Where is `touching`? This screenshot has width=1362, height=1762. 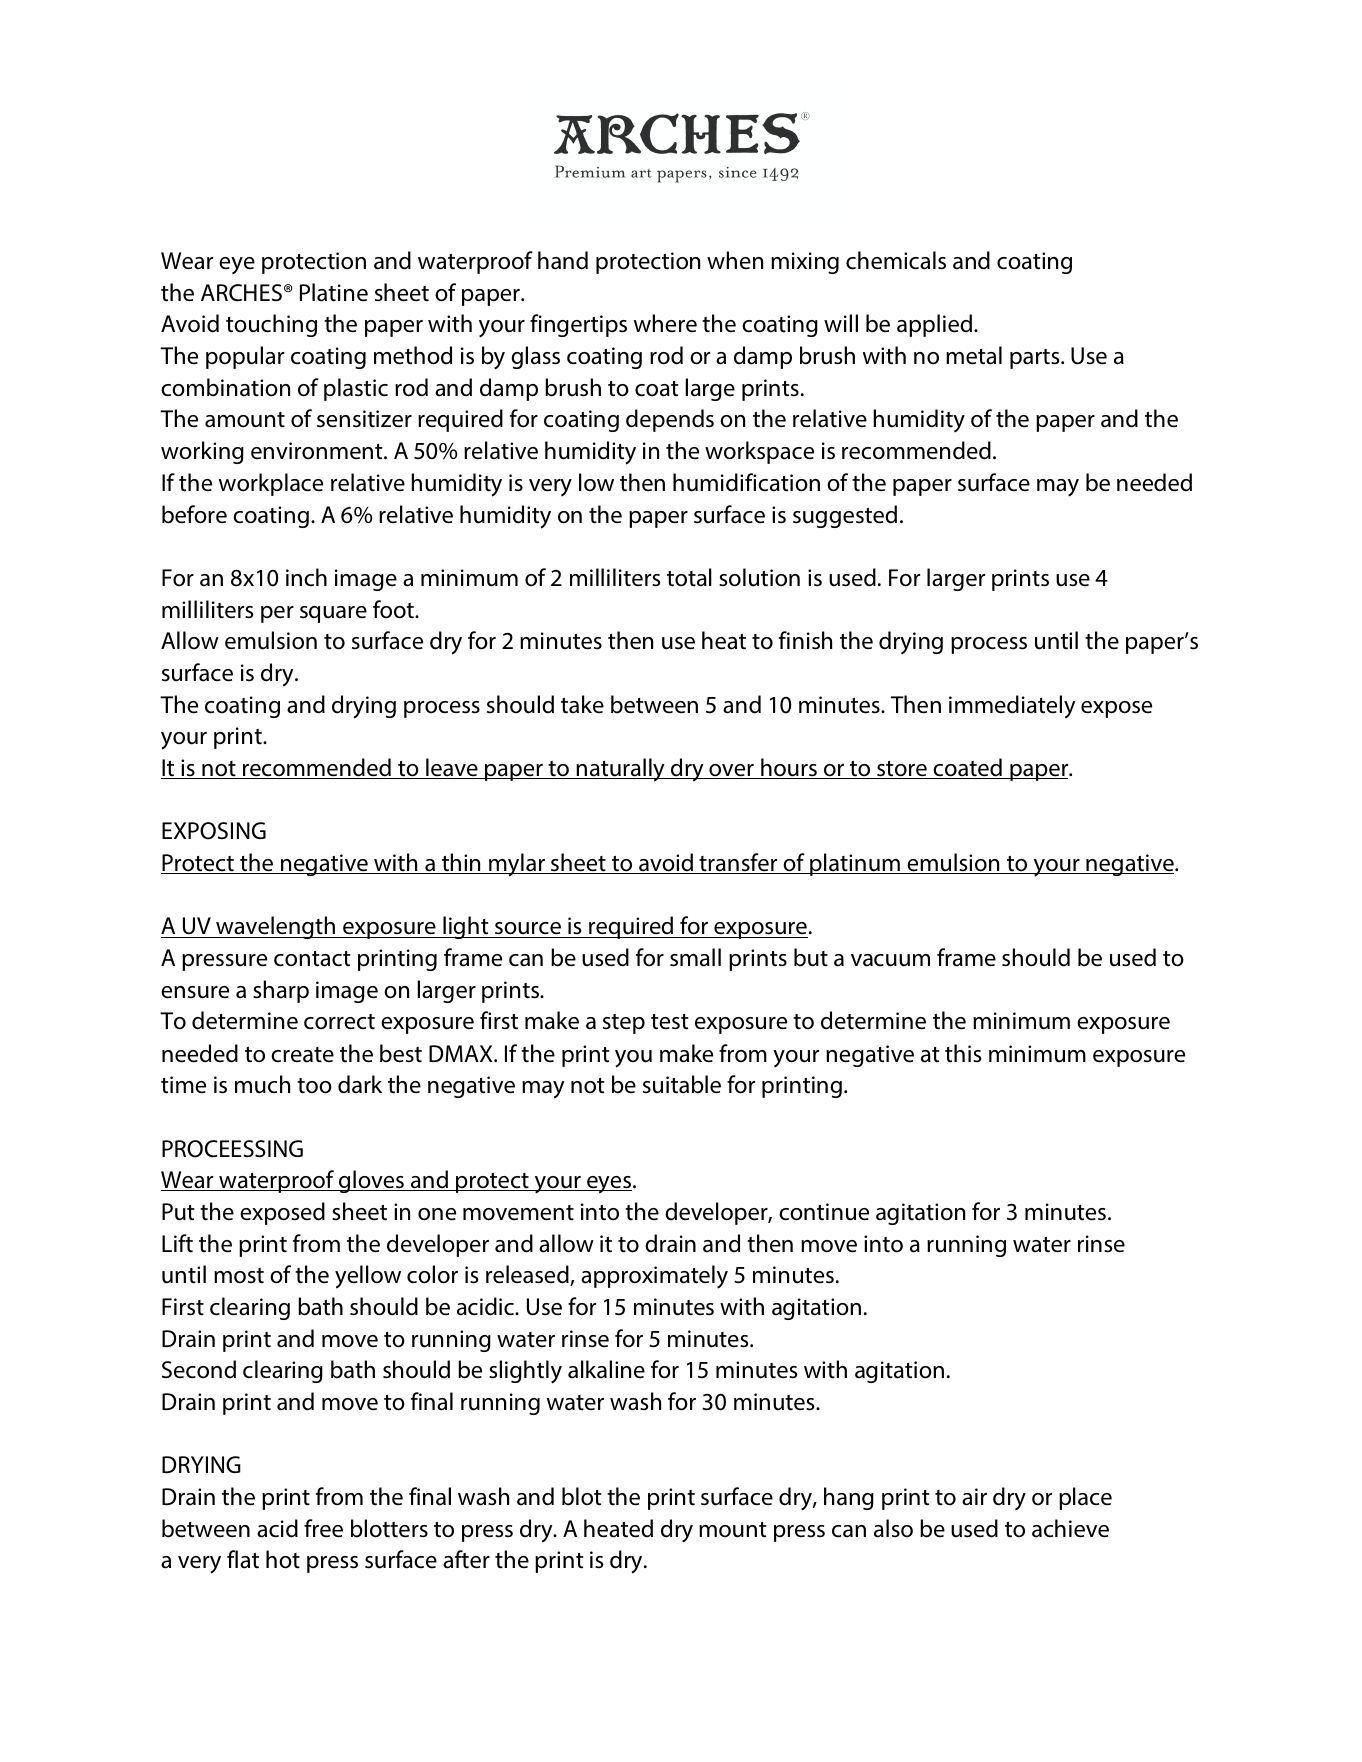 touching is located at coordinates (271, 325).
